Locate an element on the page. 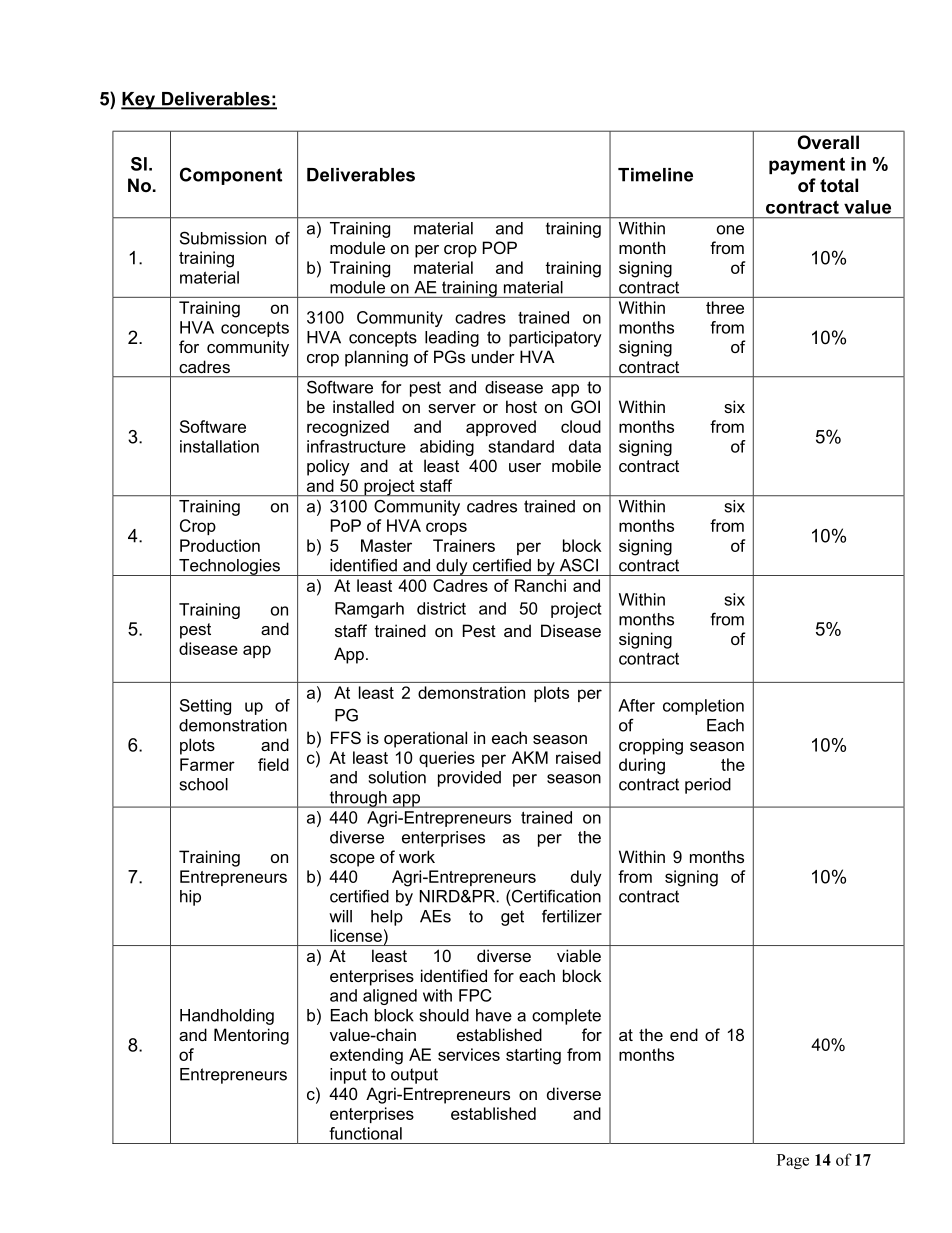  user is located at coordinates (525, 467).
